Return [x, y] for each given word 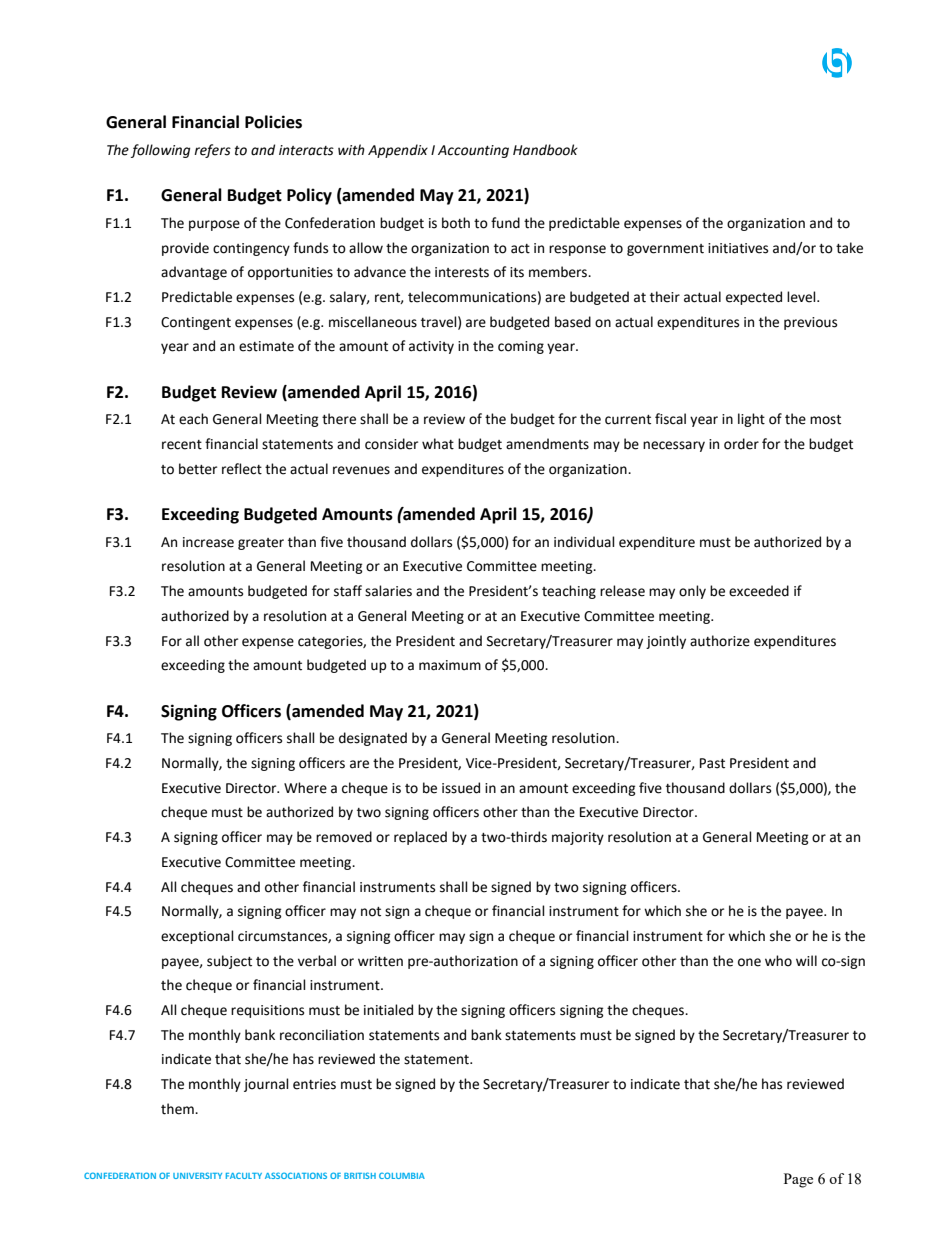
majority [578, 838]
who [778, 961]
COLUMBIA [402, 1175]
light [751, 420]
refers [212, 151]
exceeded [759, 591]
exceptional [197, 937]
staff [348, 591]
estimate [266, 346]
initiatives [738, 248]
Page [798, 1180]
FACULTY [244, 1175]
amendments [547, 444]
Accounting [473, 151]
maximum [450, 665]
